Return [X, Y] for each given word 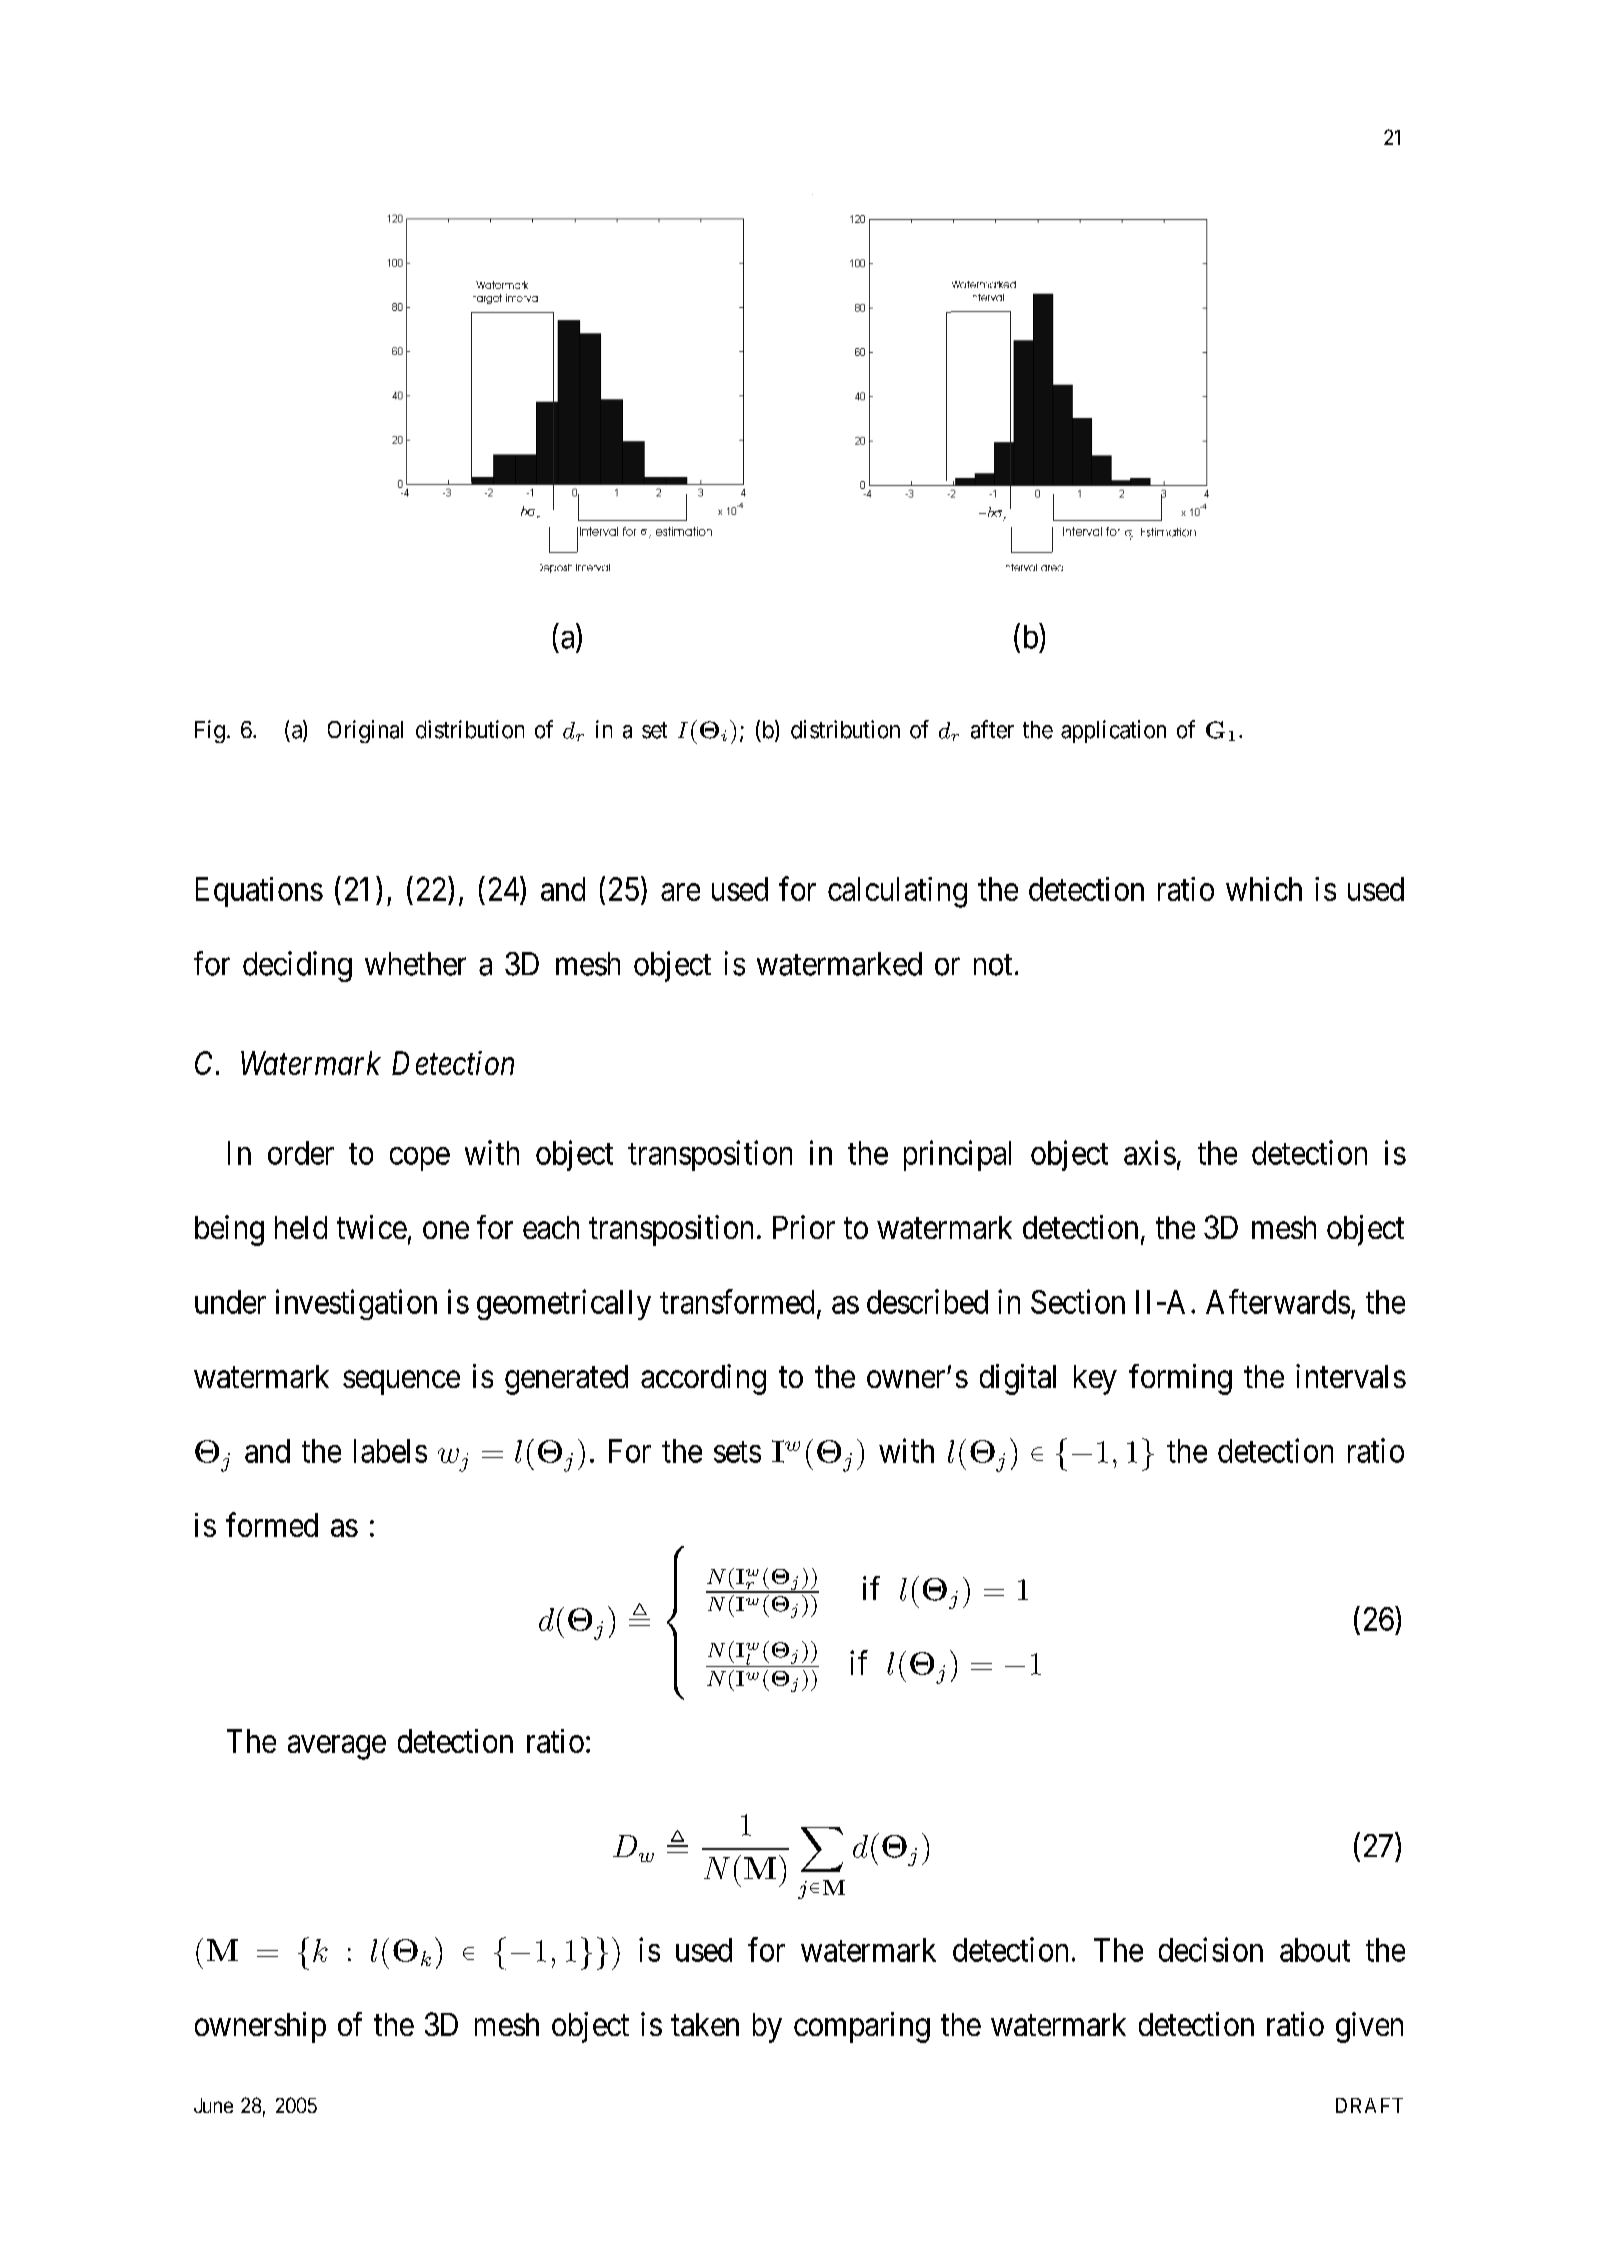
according [703, 1379]
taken [705, 2024]
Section [1078, 1301]
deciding [297, 966]
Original [365, 731]
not [993, 965]
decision [1211, 1949]
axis [1150, 1152]
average [337, 1748]
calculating [897, 892]
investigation [356, 1304]
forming [1180, 1379]
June [213, 2105]
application [1113, 731]
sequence [401, 1383]
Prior [804, 1227]
